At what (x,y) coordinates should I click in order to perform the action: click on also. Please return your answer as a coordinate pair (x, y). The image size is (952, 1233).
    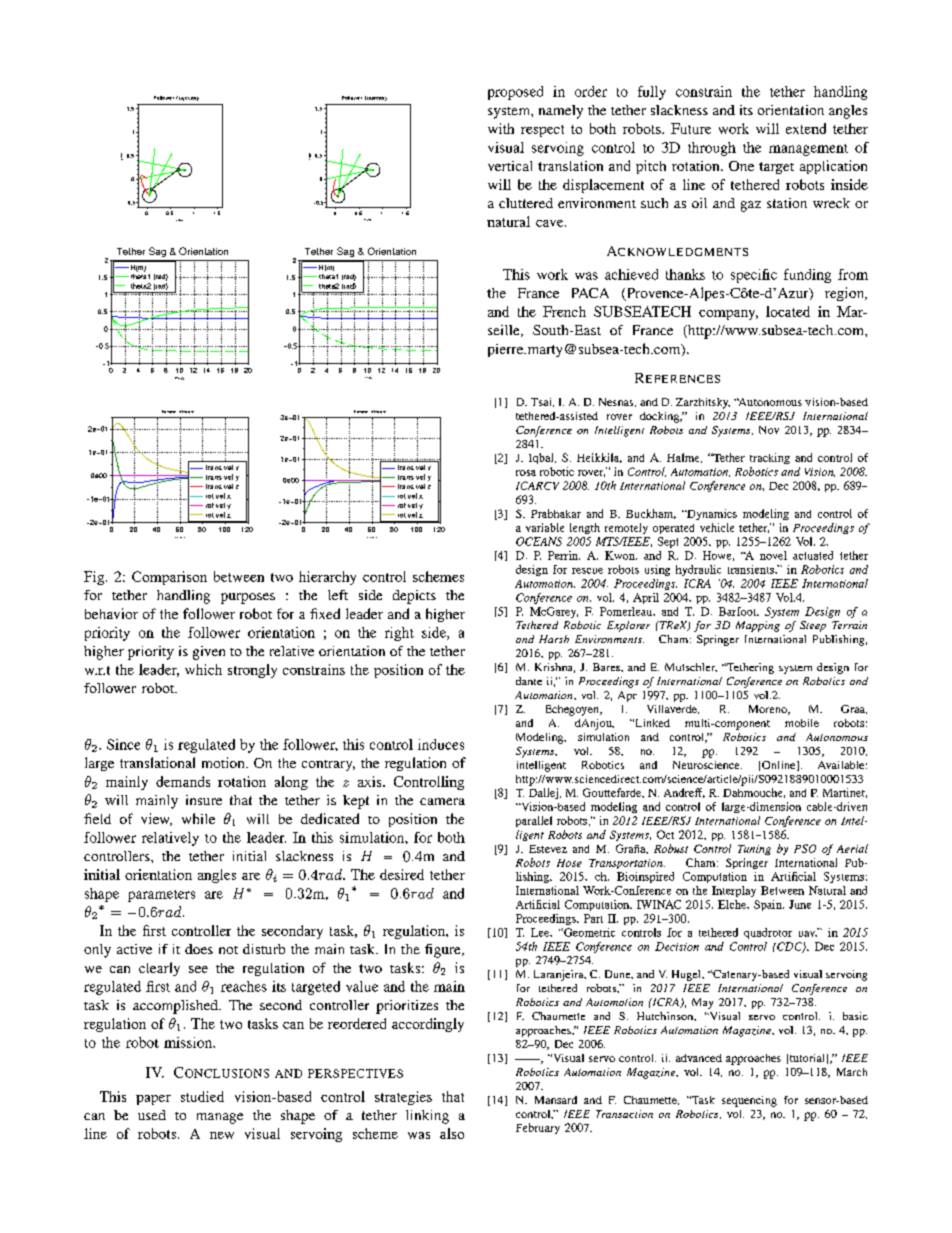
    Looking at the image, I should click on (452, 1133).
